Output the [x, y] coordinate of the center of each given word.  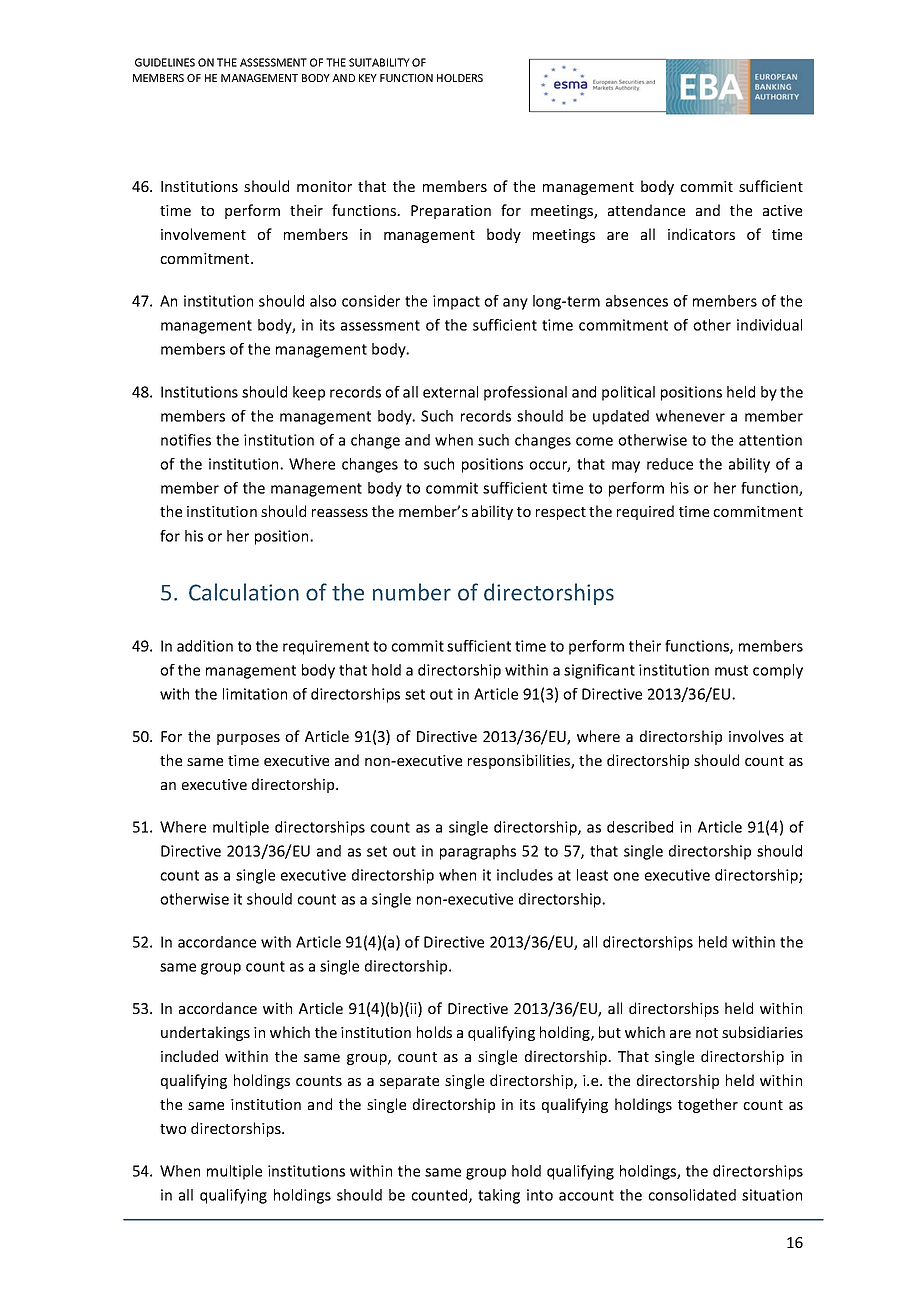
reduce [670, 464]
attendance [646, 210]
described [640, 827]
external [450, 392]
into [540, 1195]
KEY [368, 78]
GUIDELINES [165, 62]
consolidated [692, 1195]
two [173, 1129]
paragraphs [478, 852]
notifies [186, 440]
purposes [248, 739]
